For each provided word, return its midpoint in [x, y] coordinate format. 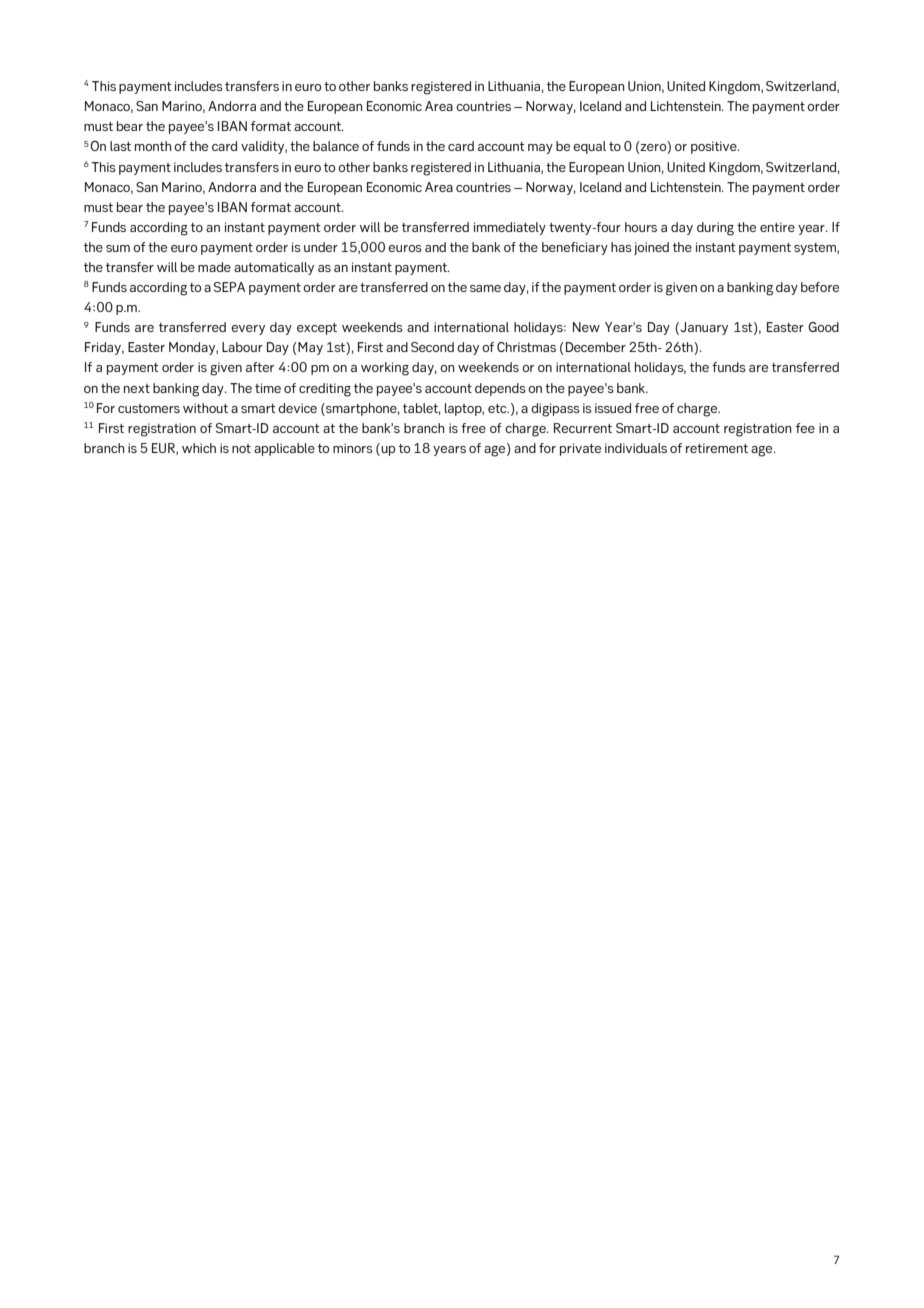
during [715, 229]
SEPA [229, 287]
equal [589, 147]
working [385, 369]
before [820, 287]
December [596, 347]
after [260, 367]
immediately [510, 228]
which [199, 448]
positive [715, 147]
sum [118, 248]
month [153, 146]
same [485, 288]
